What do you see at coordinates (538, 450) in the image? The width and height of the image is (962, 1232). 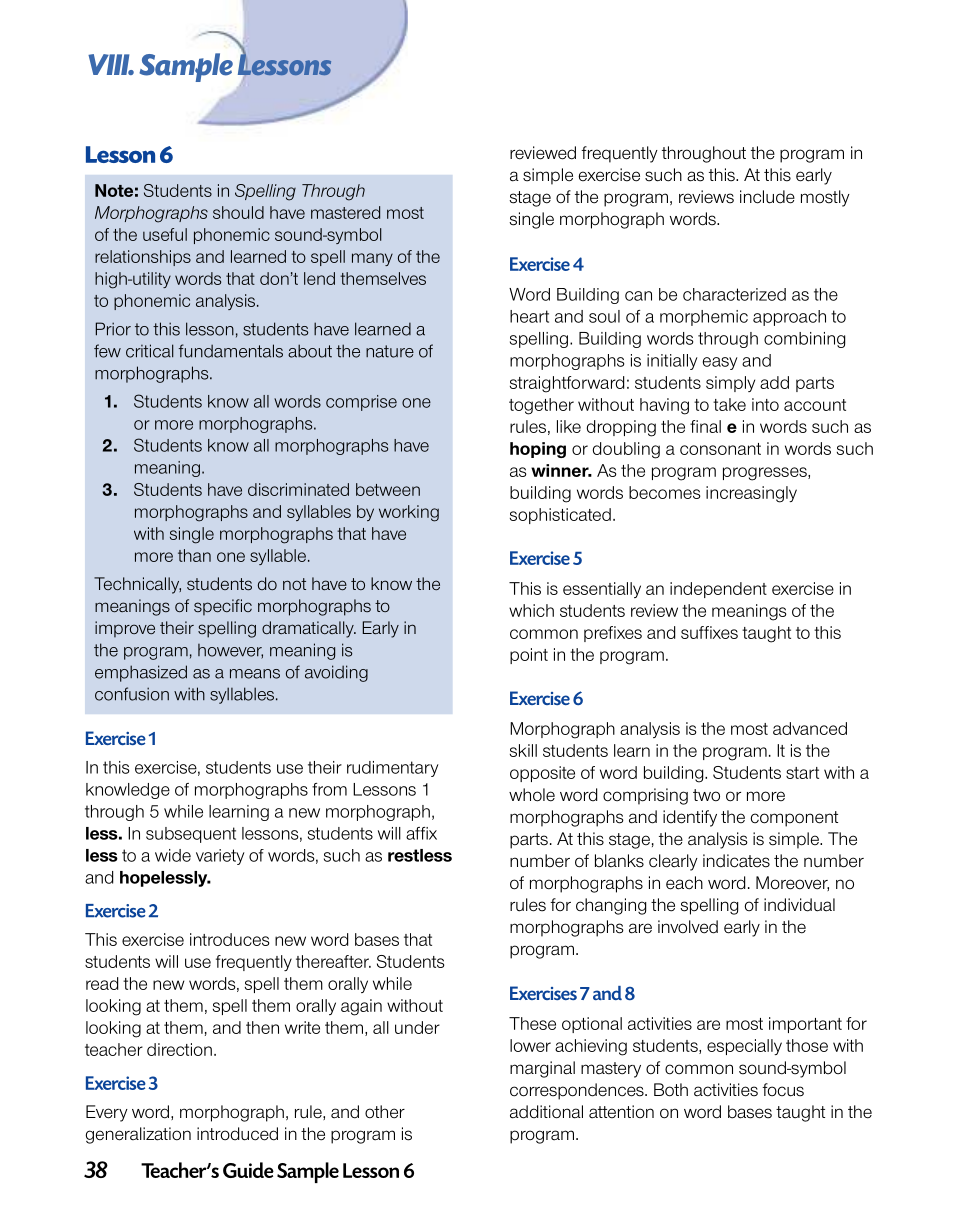 I see `hoping` at bounding box center [538, 450].
